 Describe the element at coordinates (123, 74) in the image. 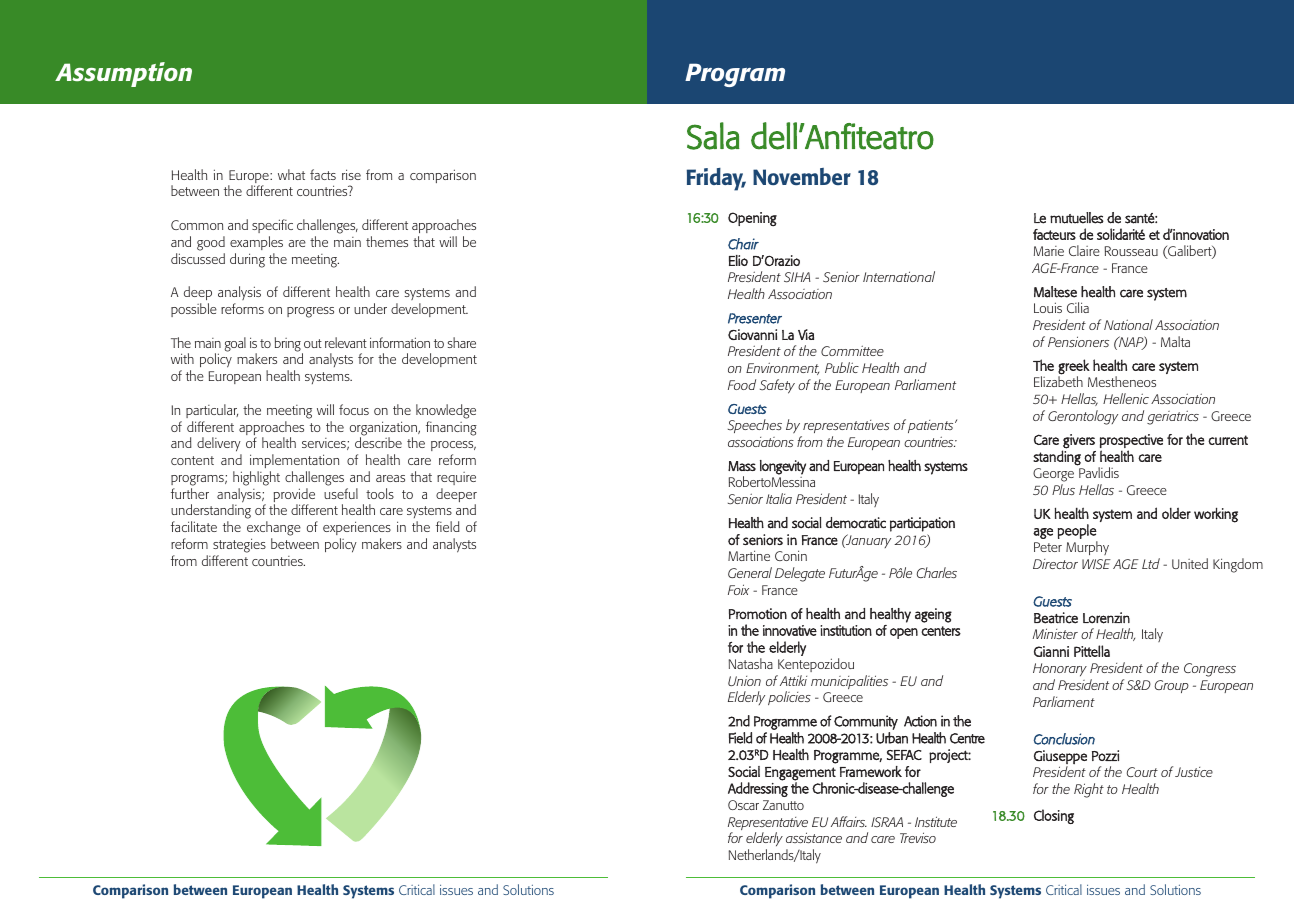

I see `Assumption` at that location.
